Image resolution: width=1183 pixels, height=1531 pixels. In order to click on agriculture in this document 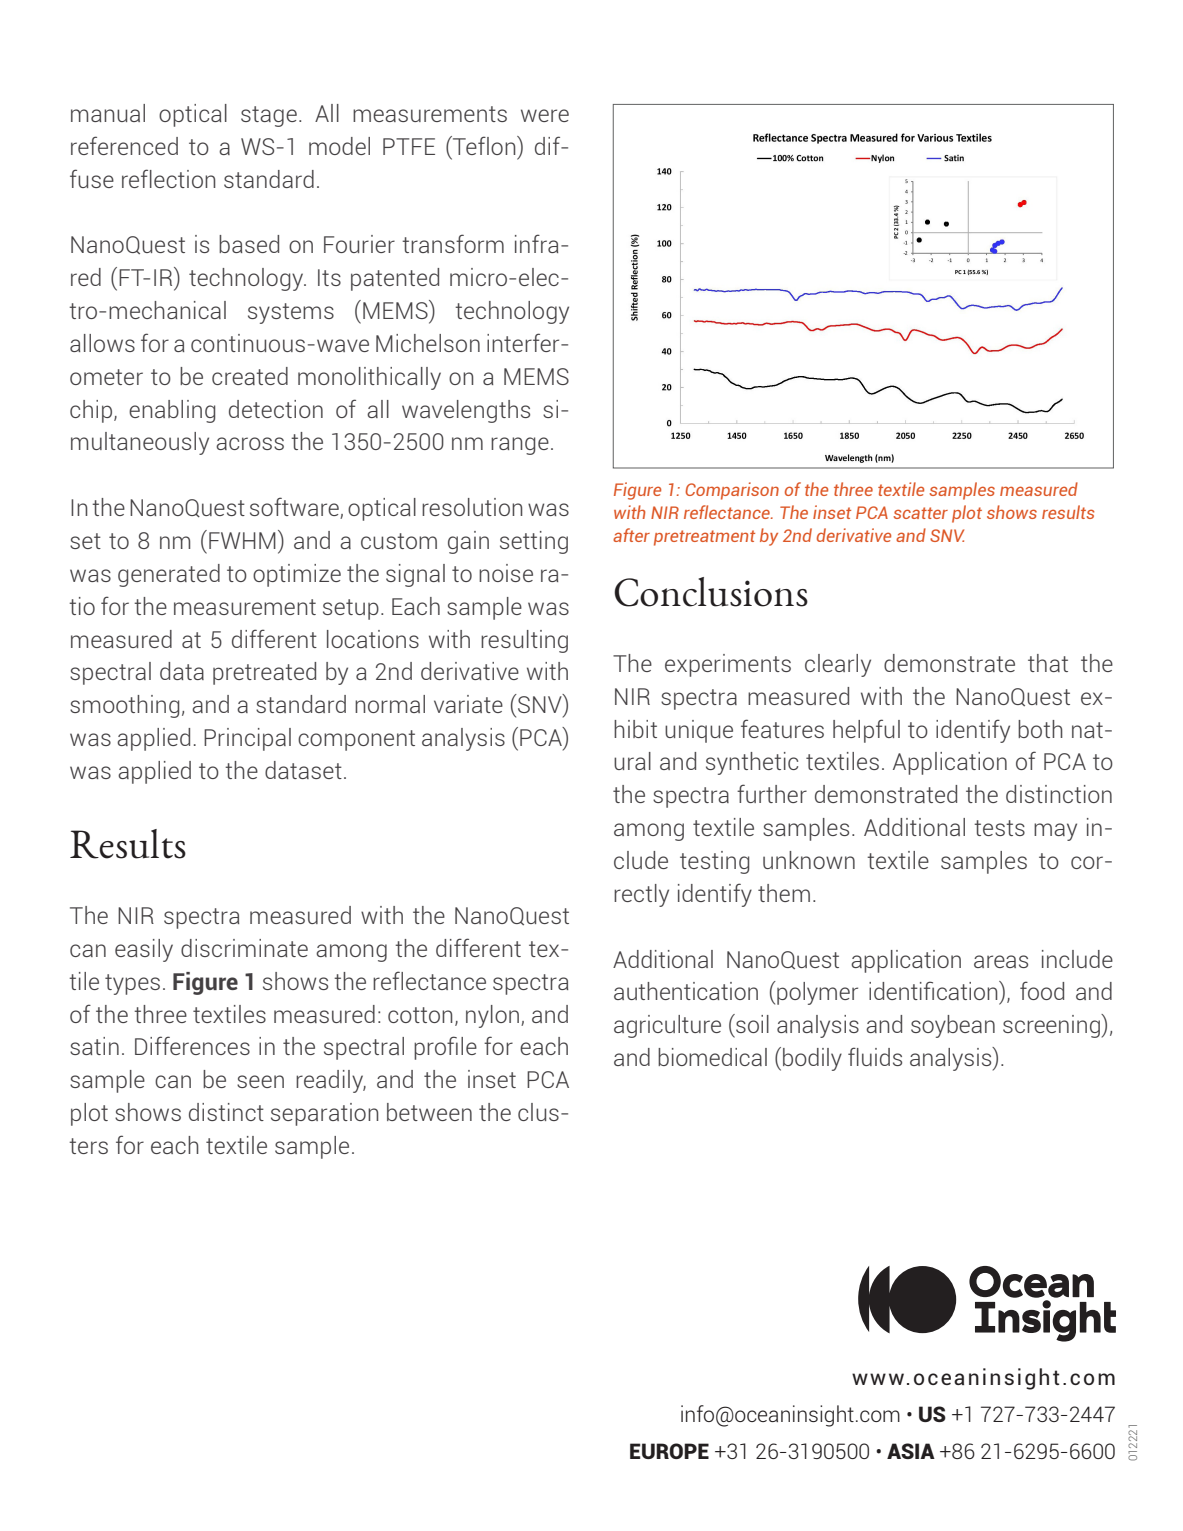, I will do `click(667, 1026)`.
